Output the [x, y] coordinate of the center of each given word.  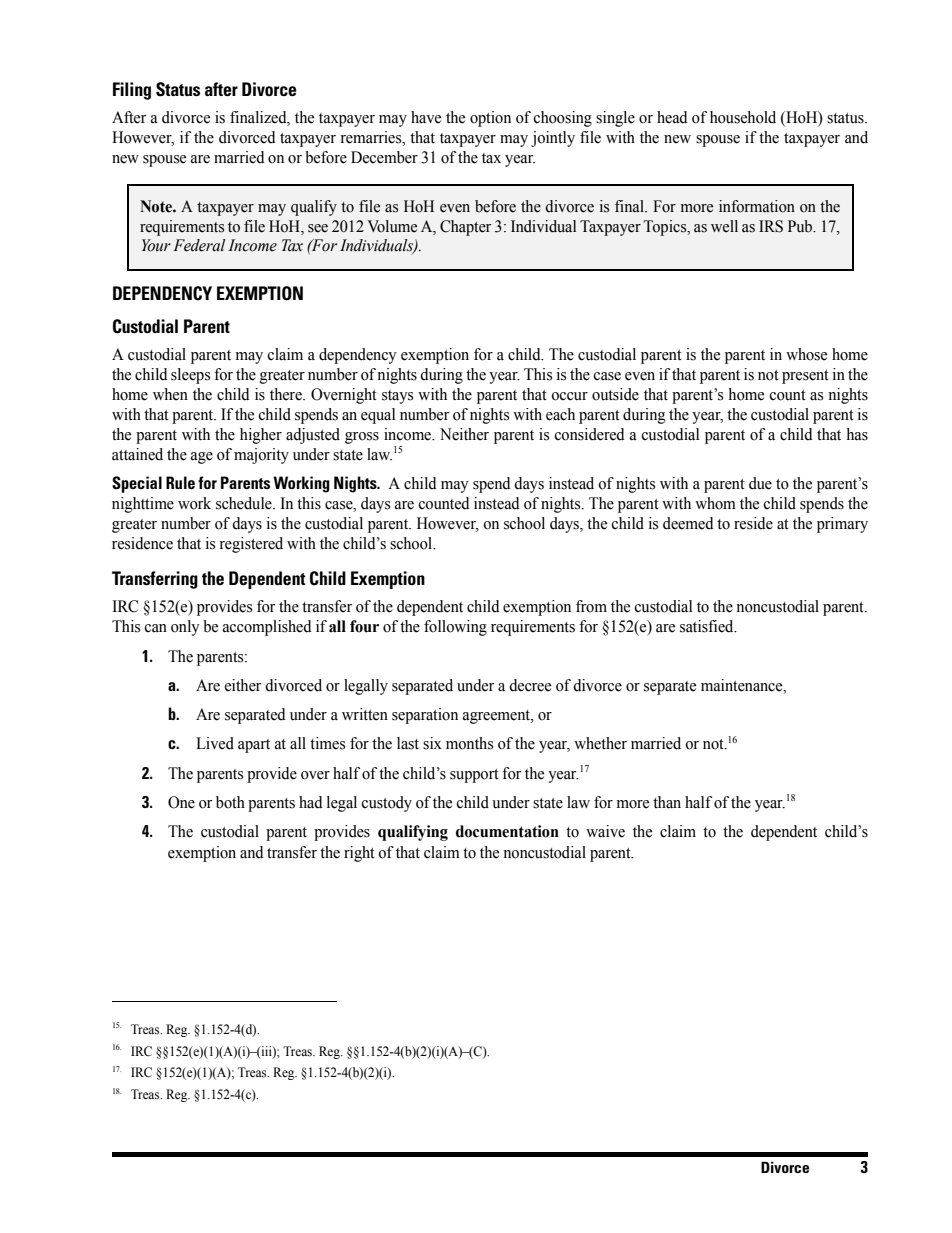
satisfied [708, 626]
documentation [507, 831]
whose [806, 354]
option [490, 119]
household [743, 117]
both [230, 802]
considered [589, 434]
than [667, 802]
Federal [199, 245]
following [455, 628]
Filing [132, 91]
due [760, 483]
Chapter [465, 228]
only [185, 628]
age [202, 458]
